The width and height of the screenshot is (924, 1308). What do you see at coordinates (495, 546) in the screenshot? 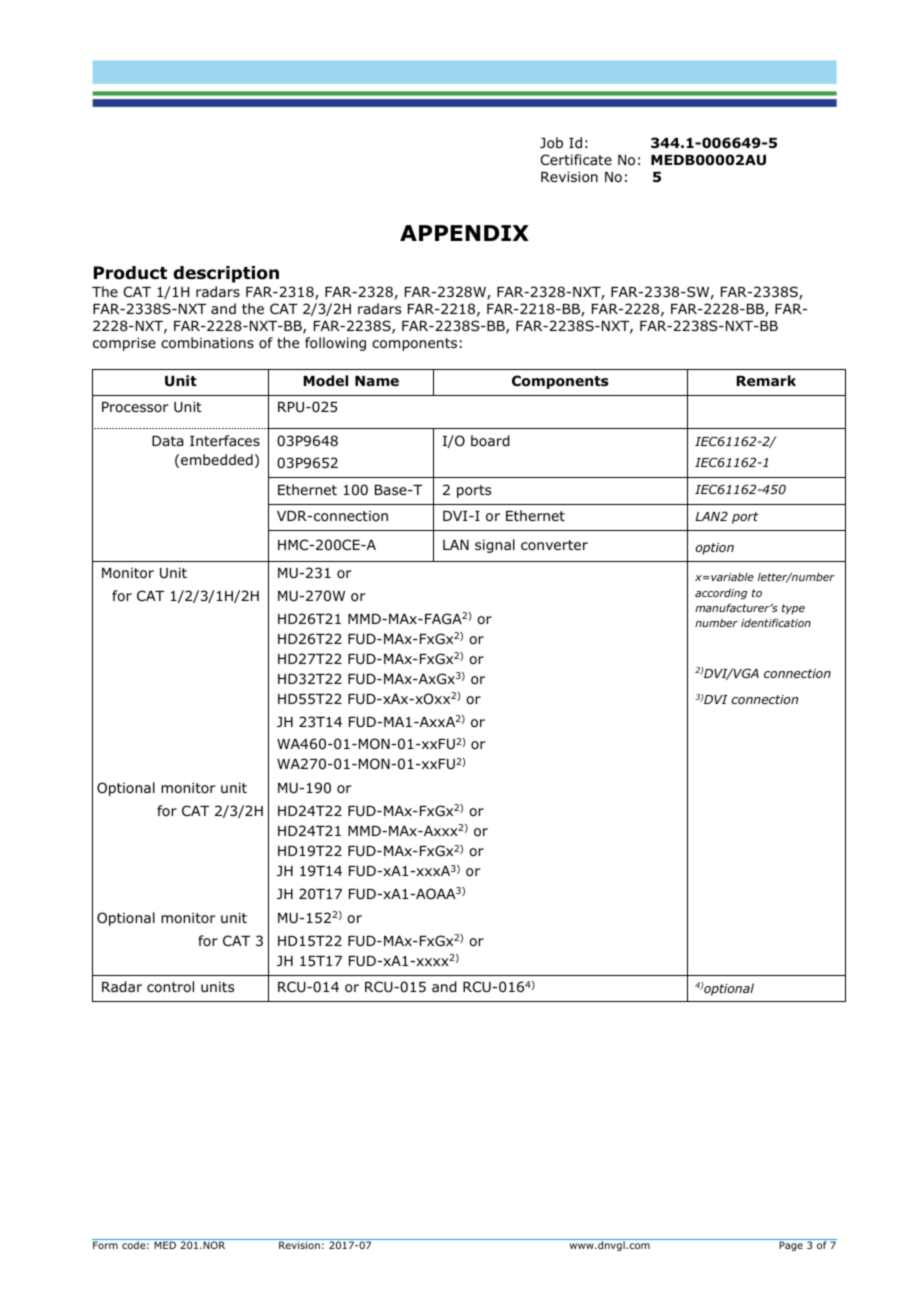
I see `signal` at bounding box center [495, 546].
